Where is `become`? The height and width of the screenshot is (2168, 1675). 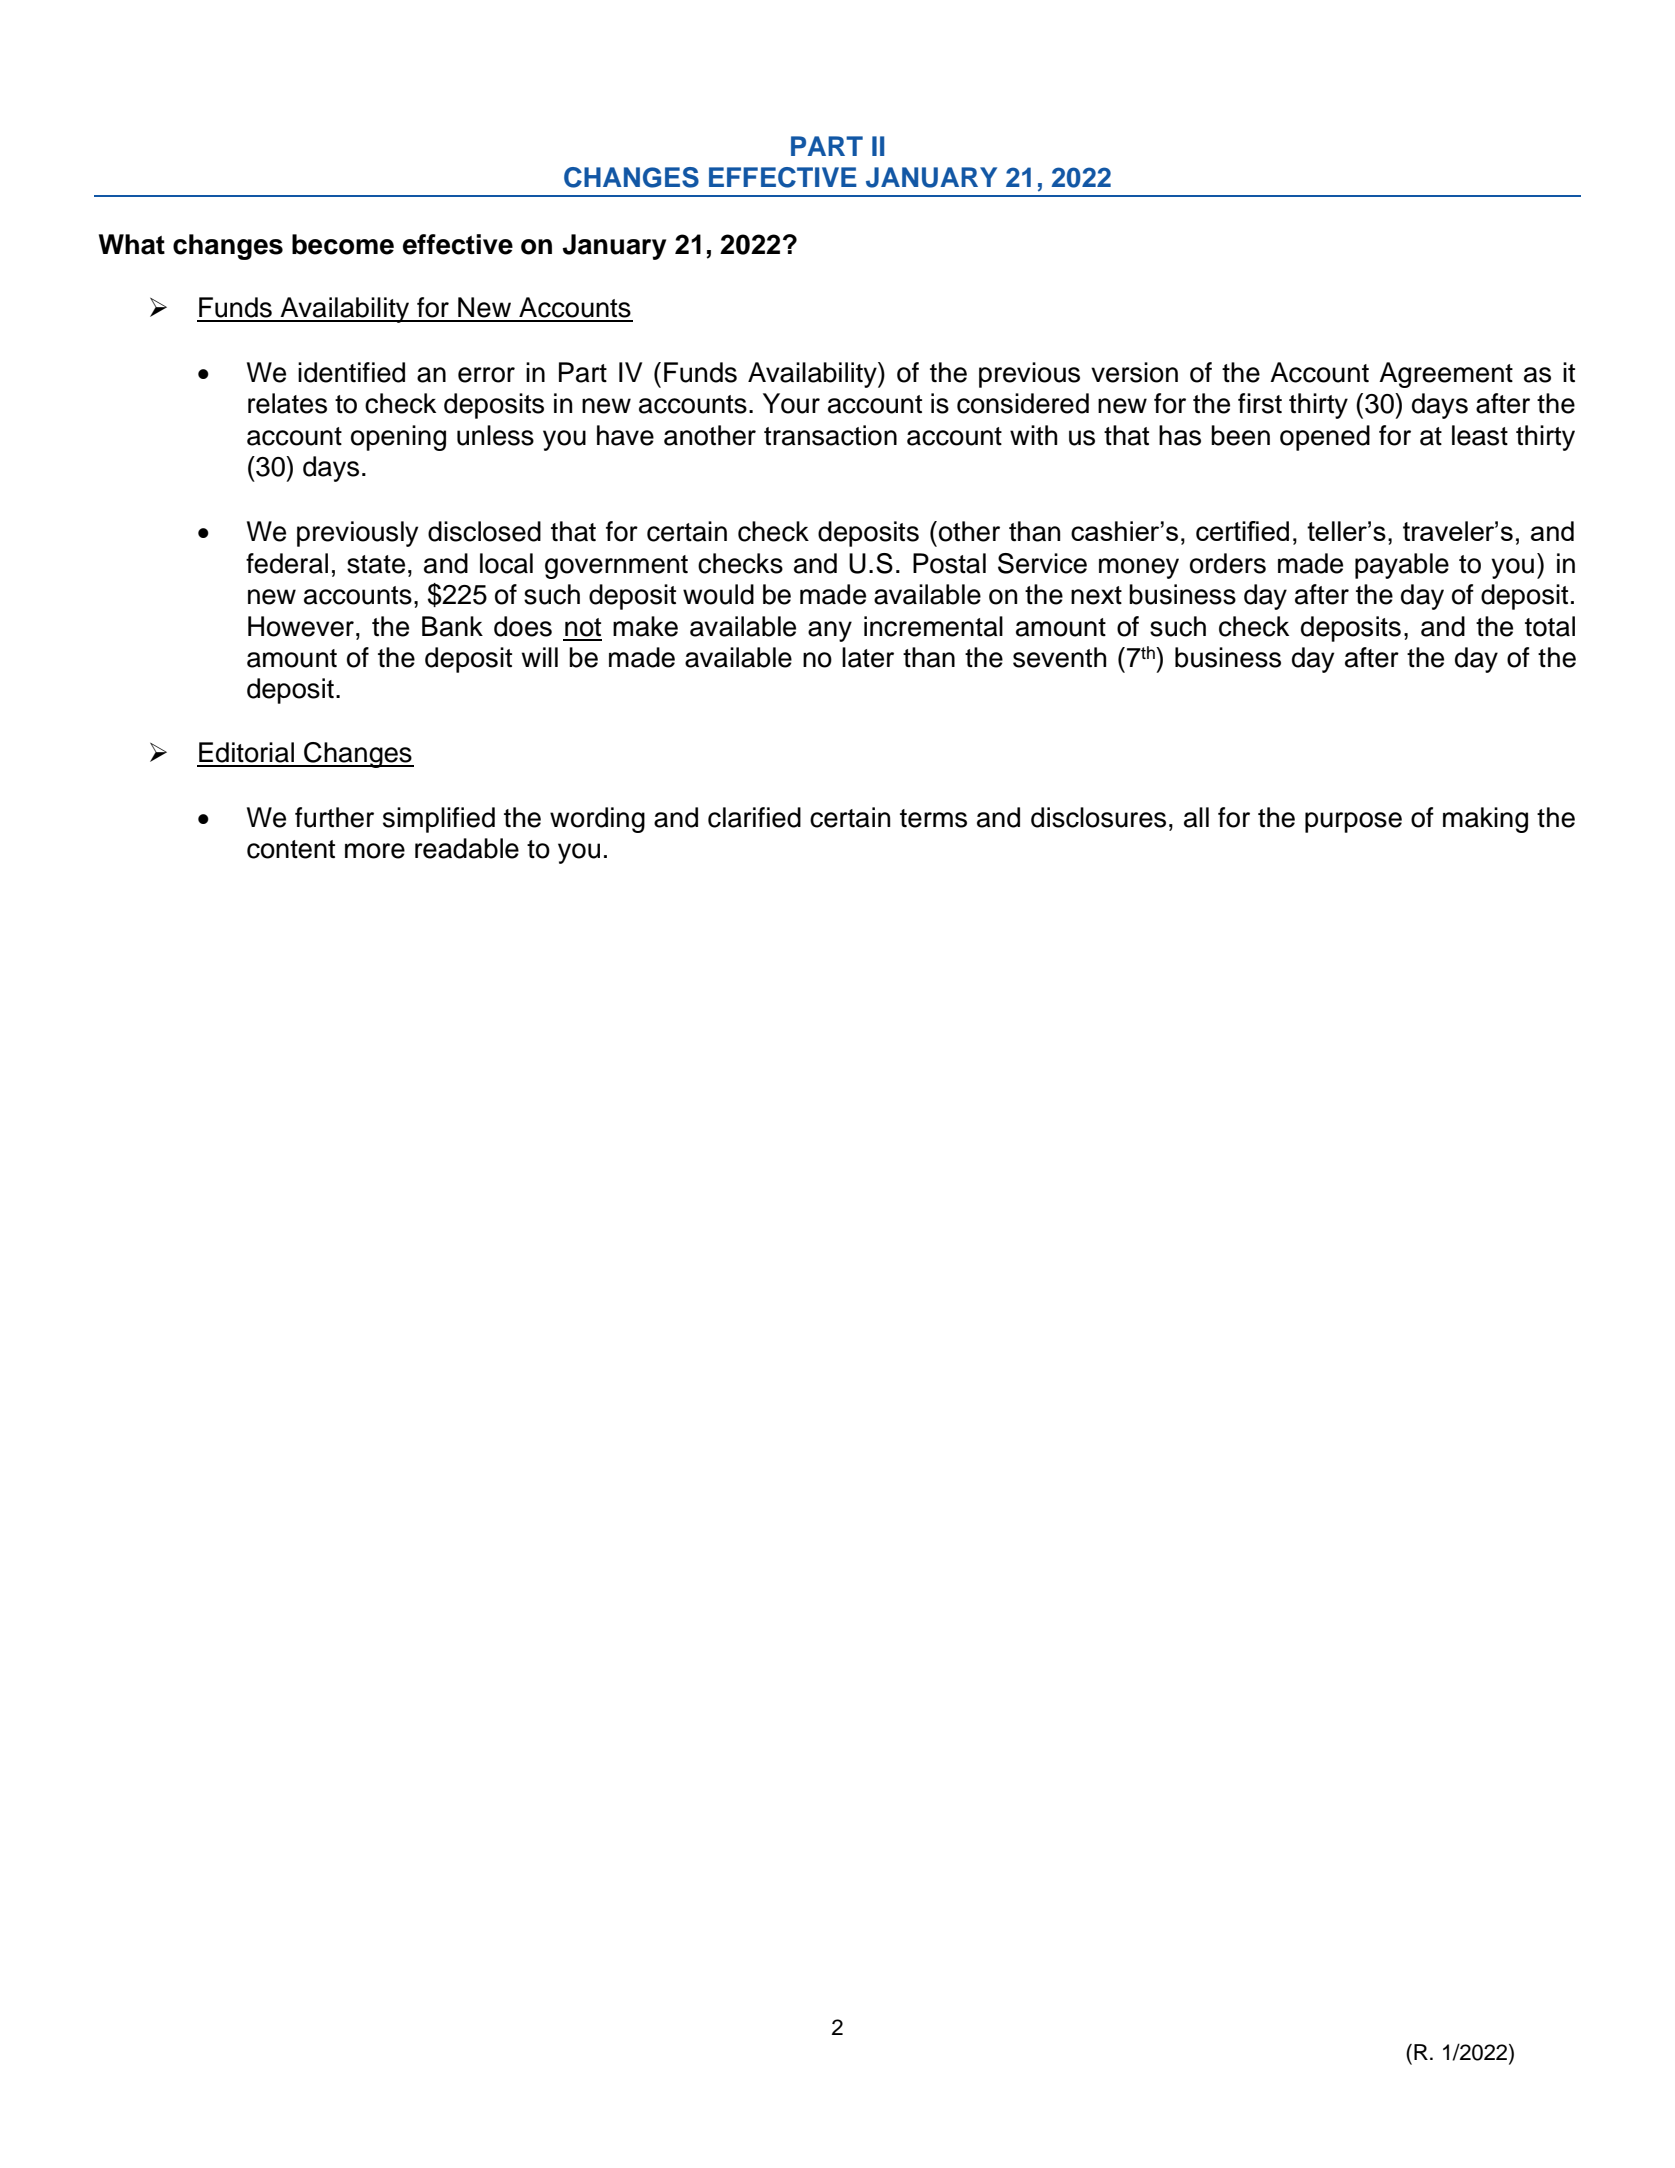 become is located at coordinates (343, 244).
